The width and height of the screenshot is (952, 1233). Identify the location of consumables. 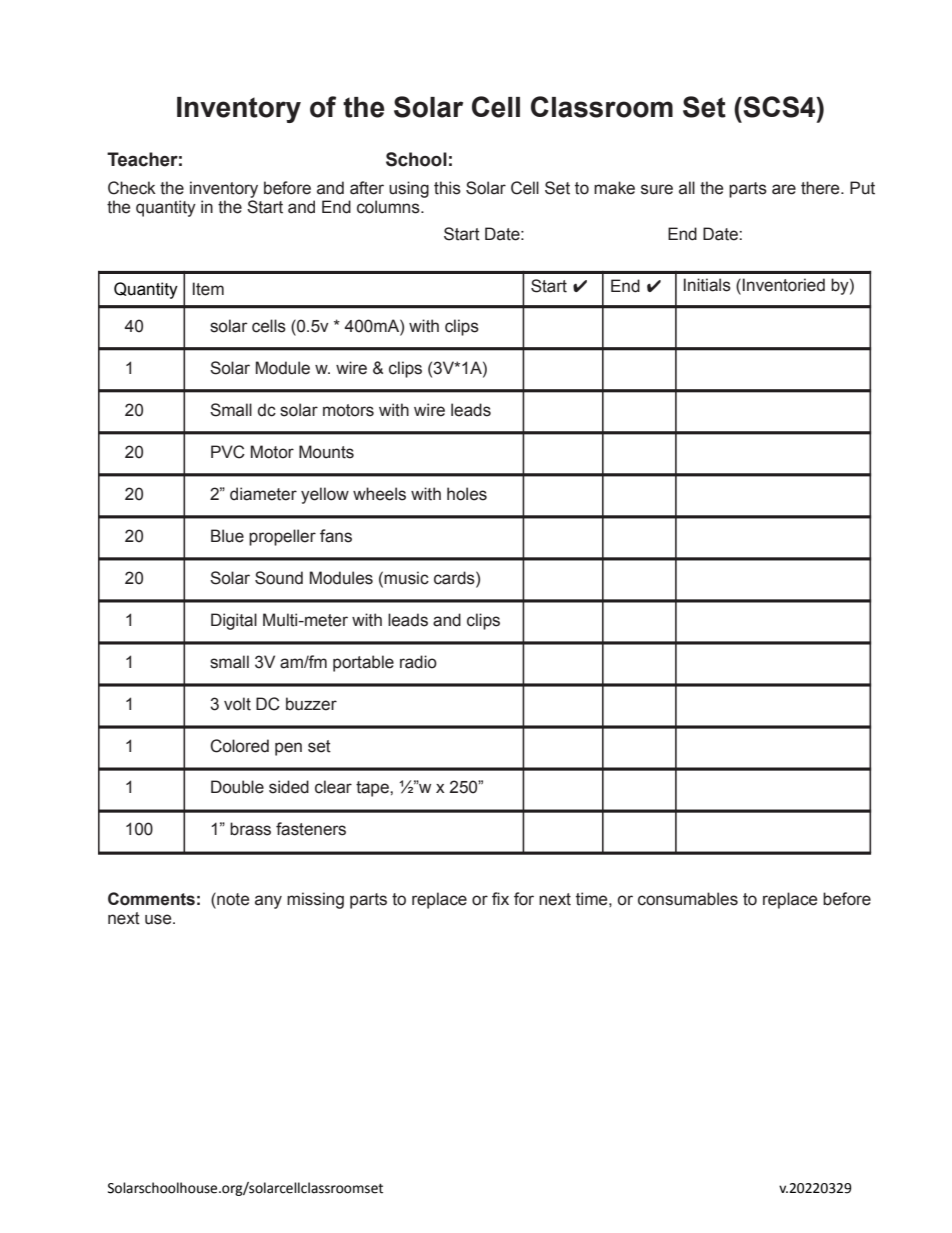
(688, 899).
